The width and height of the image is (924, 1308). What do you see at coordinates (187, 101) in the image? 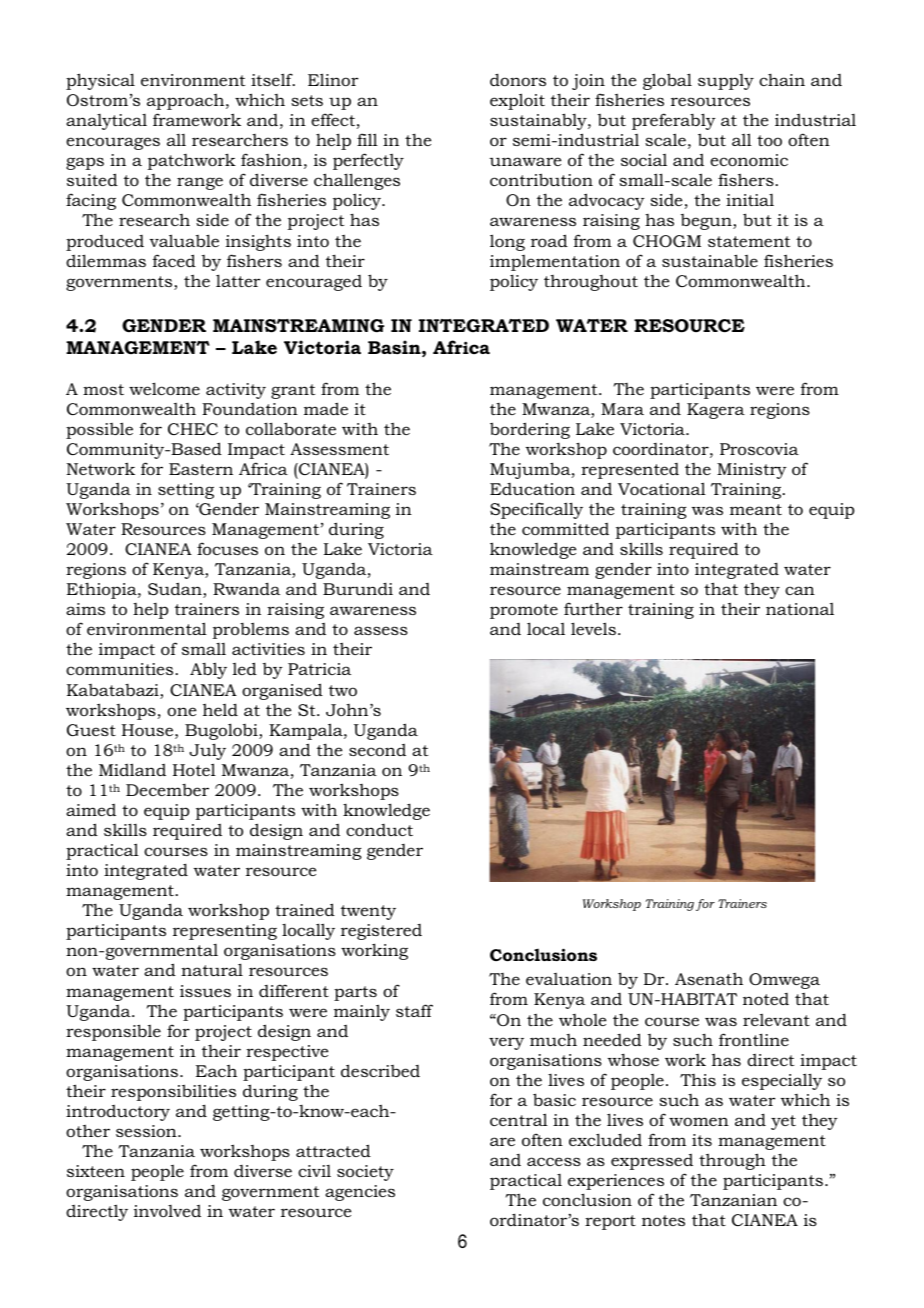
I see `approach` at bounding box center [187, 101].
